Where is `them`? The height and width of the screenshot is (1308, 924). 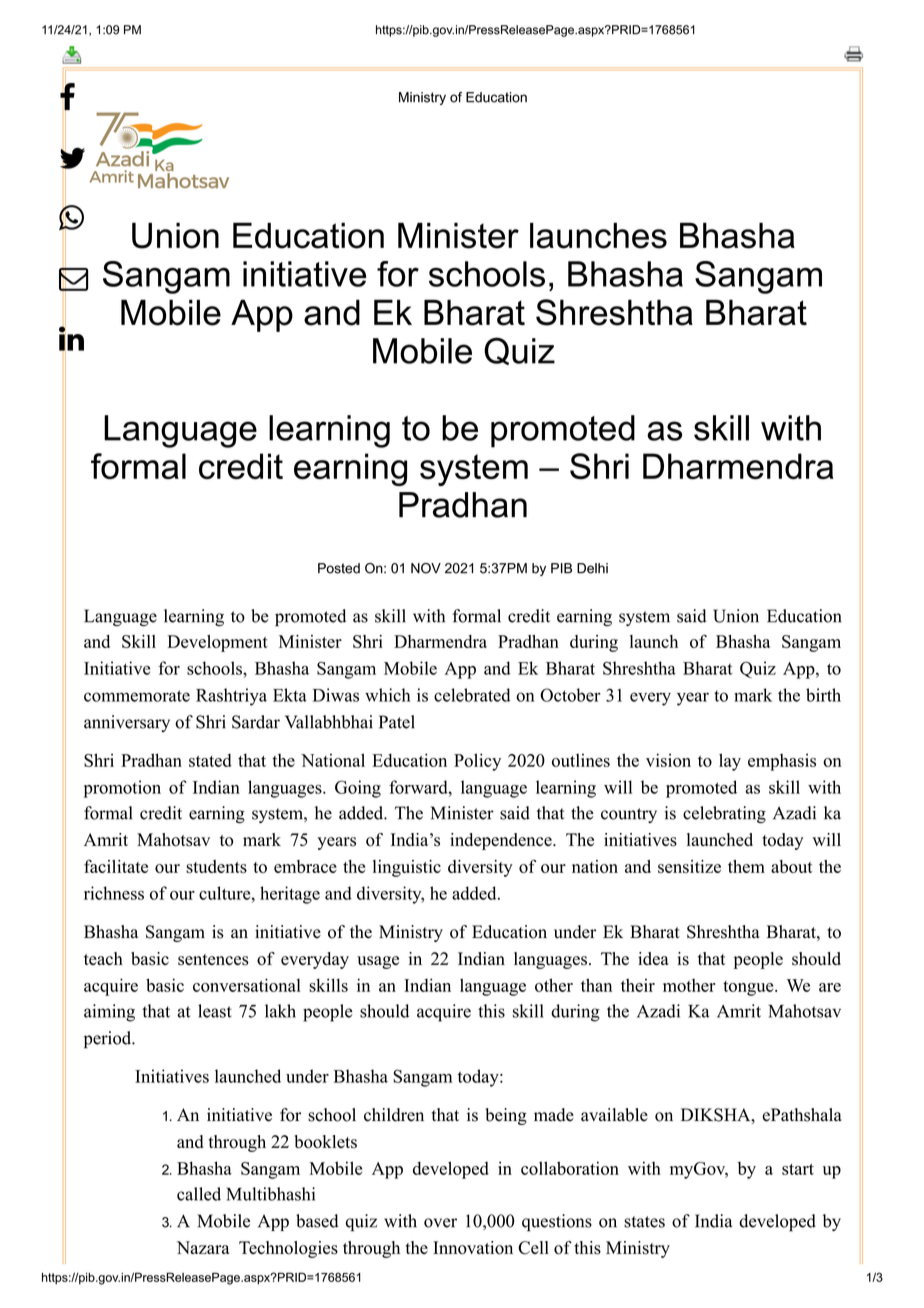
them is located at coordinates (746, 866).
